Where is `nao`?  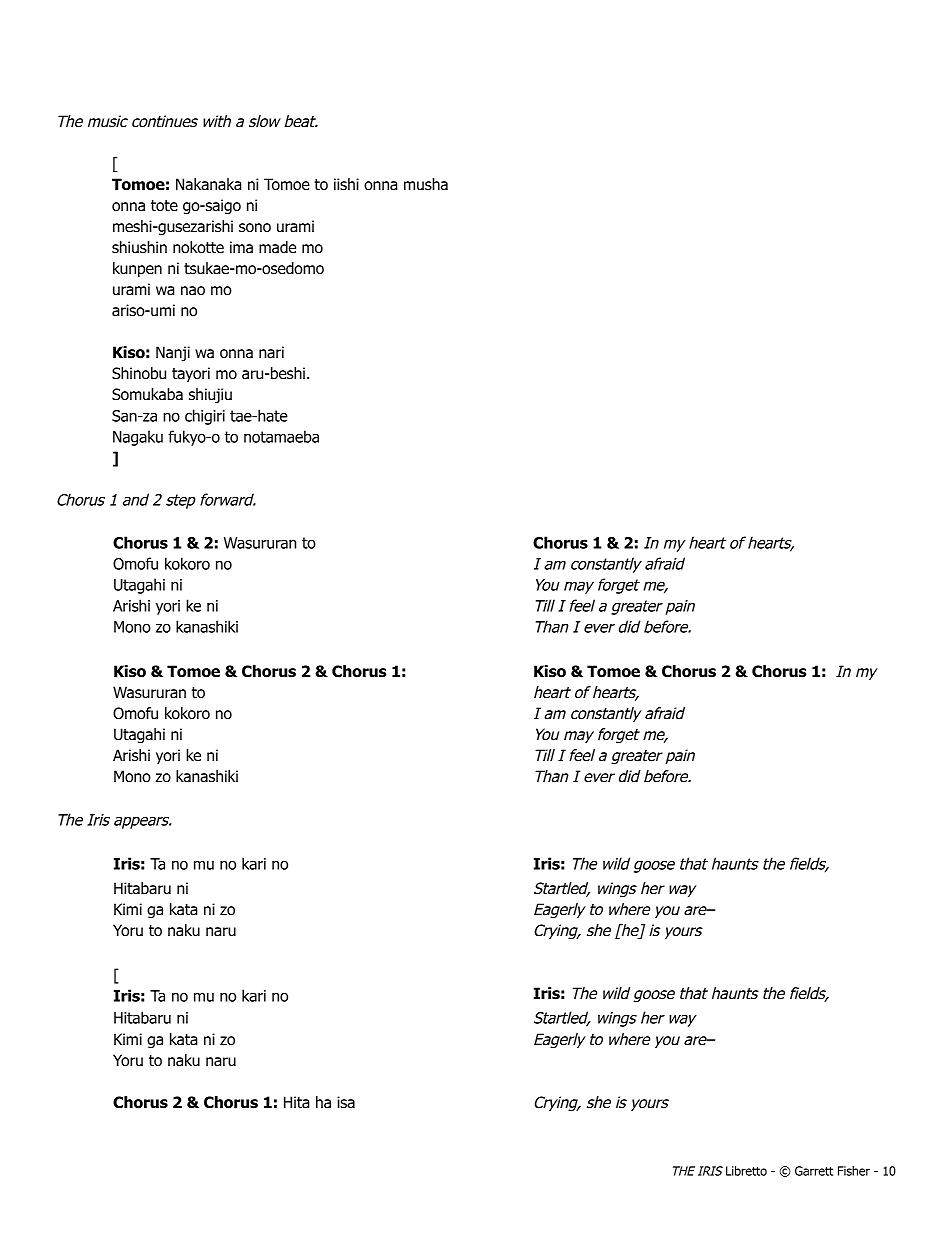 nao is located at coordinates (193, 291).
